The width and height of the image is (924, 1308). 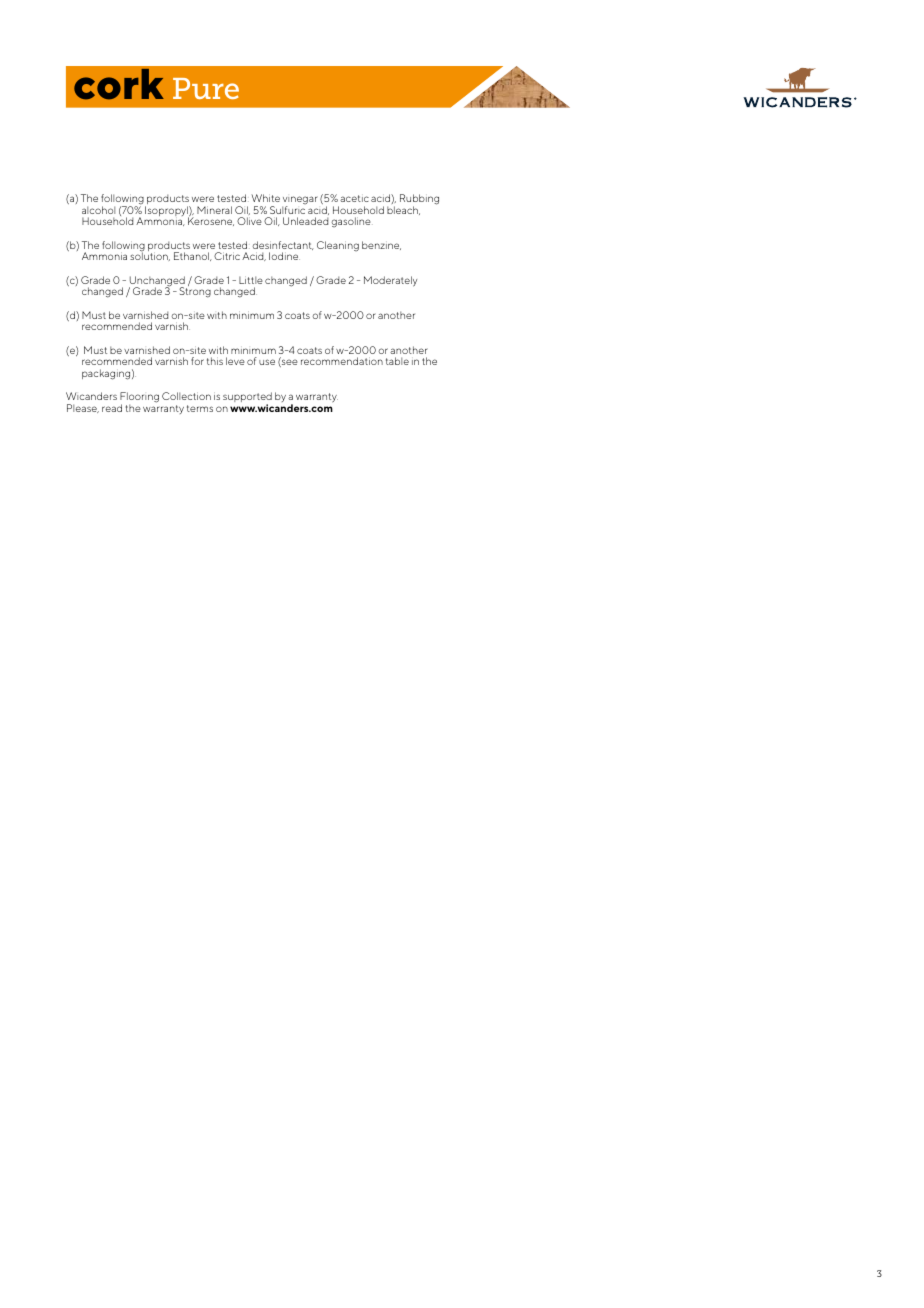 I want to click on alcohol, so click(x=98, y=210).
